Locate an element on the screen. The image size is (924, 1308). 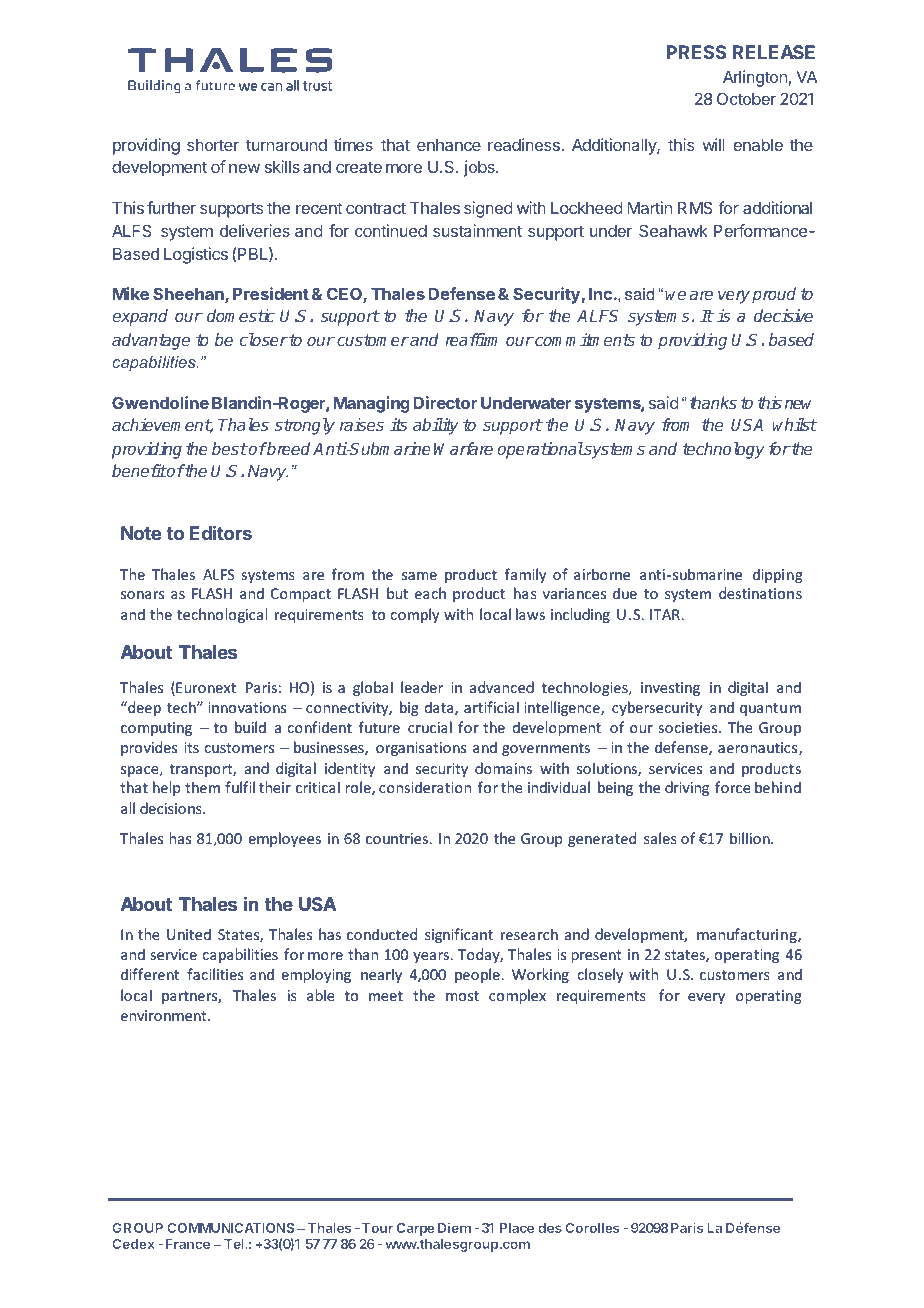
October is located at coordinates (746, 98).
